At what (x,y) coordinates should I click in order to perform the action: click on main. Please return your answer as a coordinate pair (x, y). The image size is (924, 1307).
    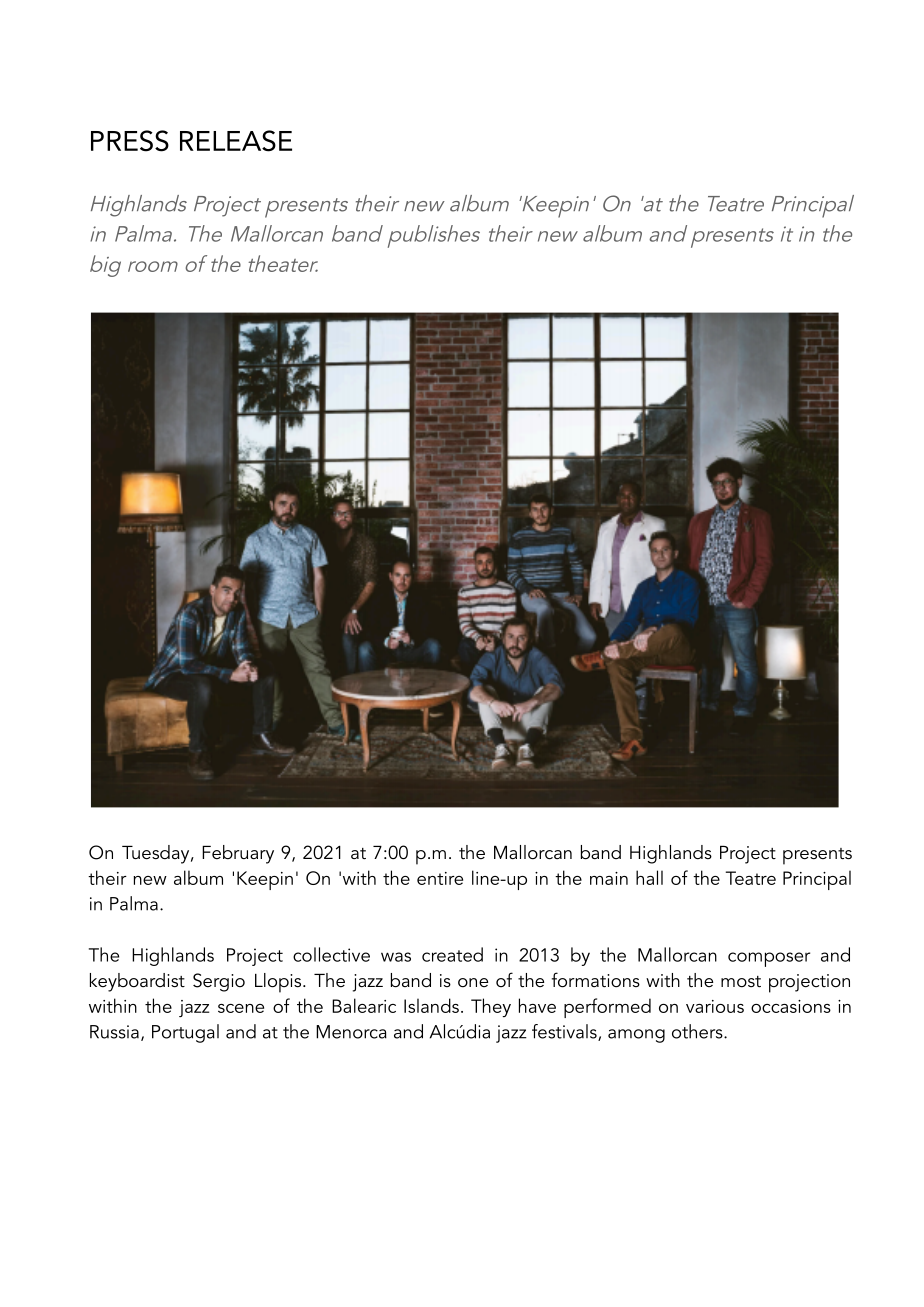
    Looking at the image, I should click on (609, 878).
